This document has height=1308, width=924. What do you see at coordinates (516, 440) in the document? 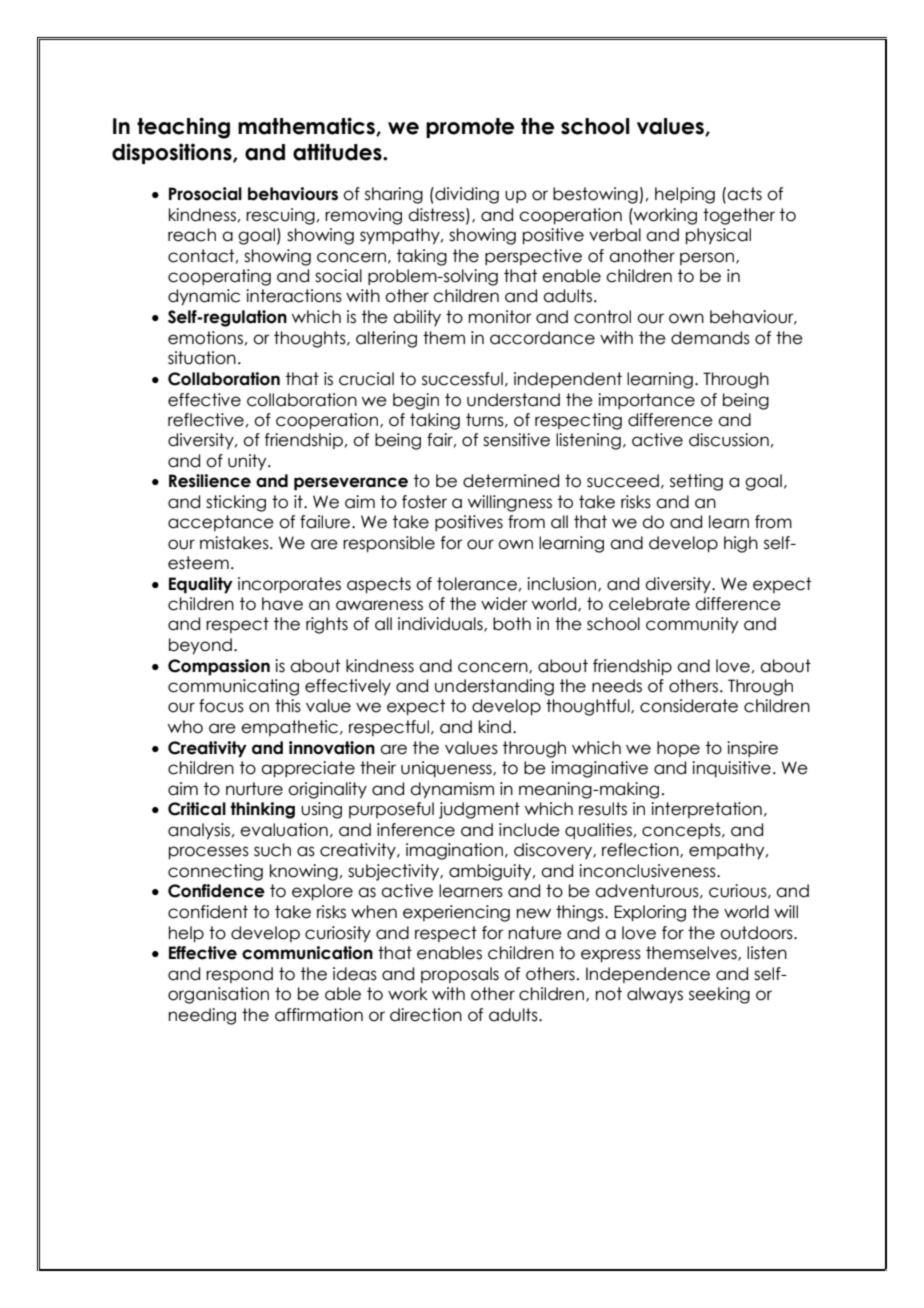
I see `sensitive` at bounding box center [516, 440].
